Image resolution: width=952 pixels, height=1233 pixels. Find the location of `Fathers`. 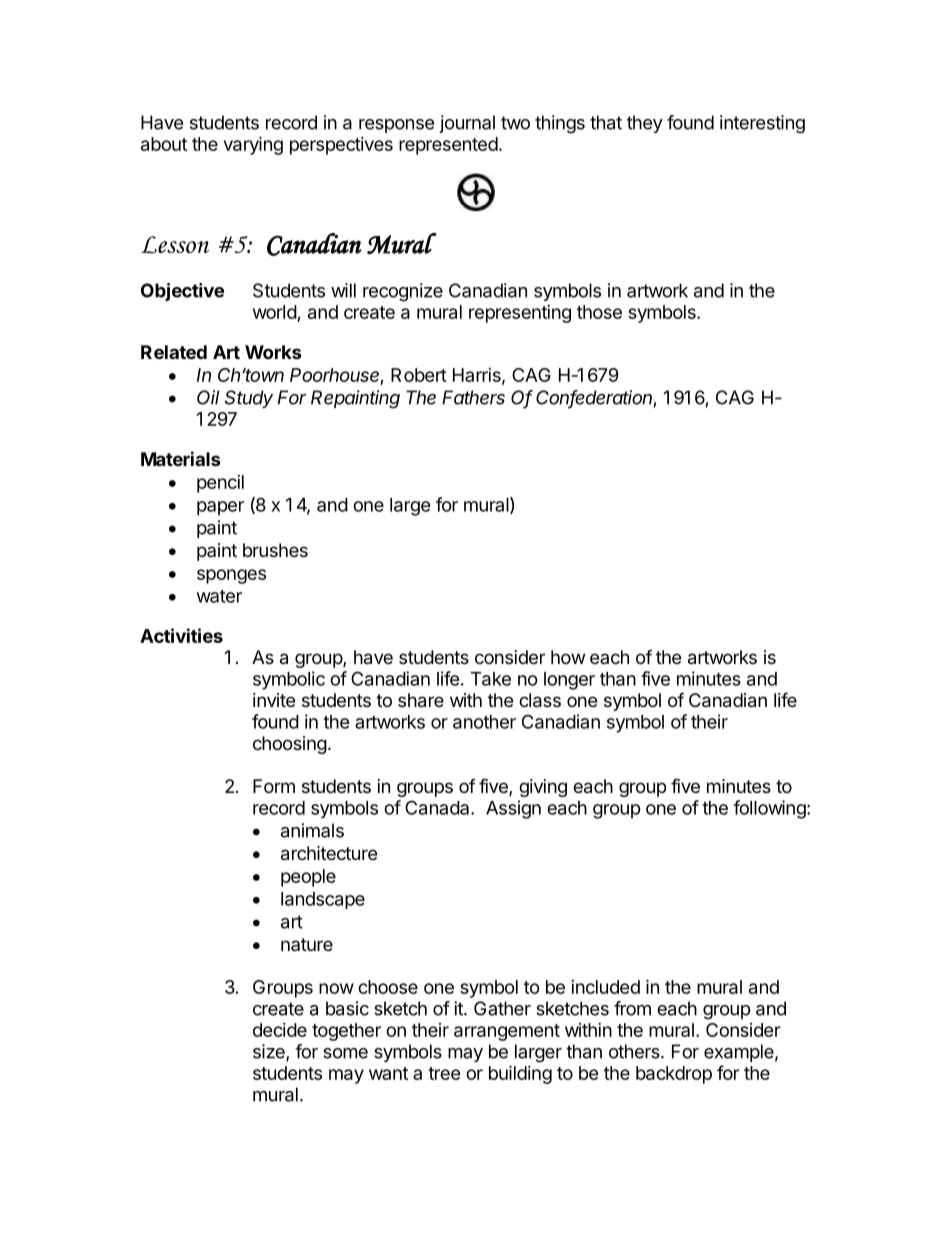

Fathers is located at coordinates (473, 397).
